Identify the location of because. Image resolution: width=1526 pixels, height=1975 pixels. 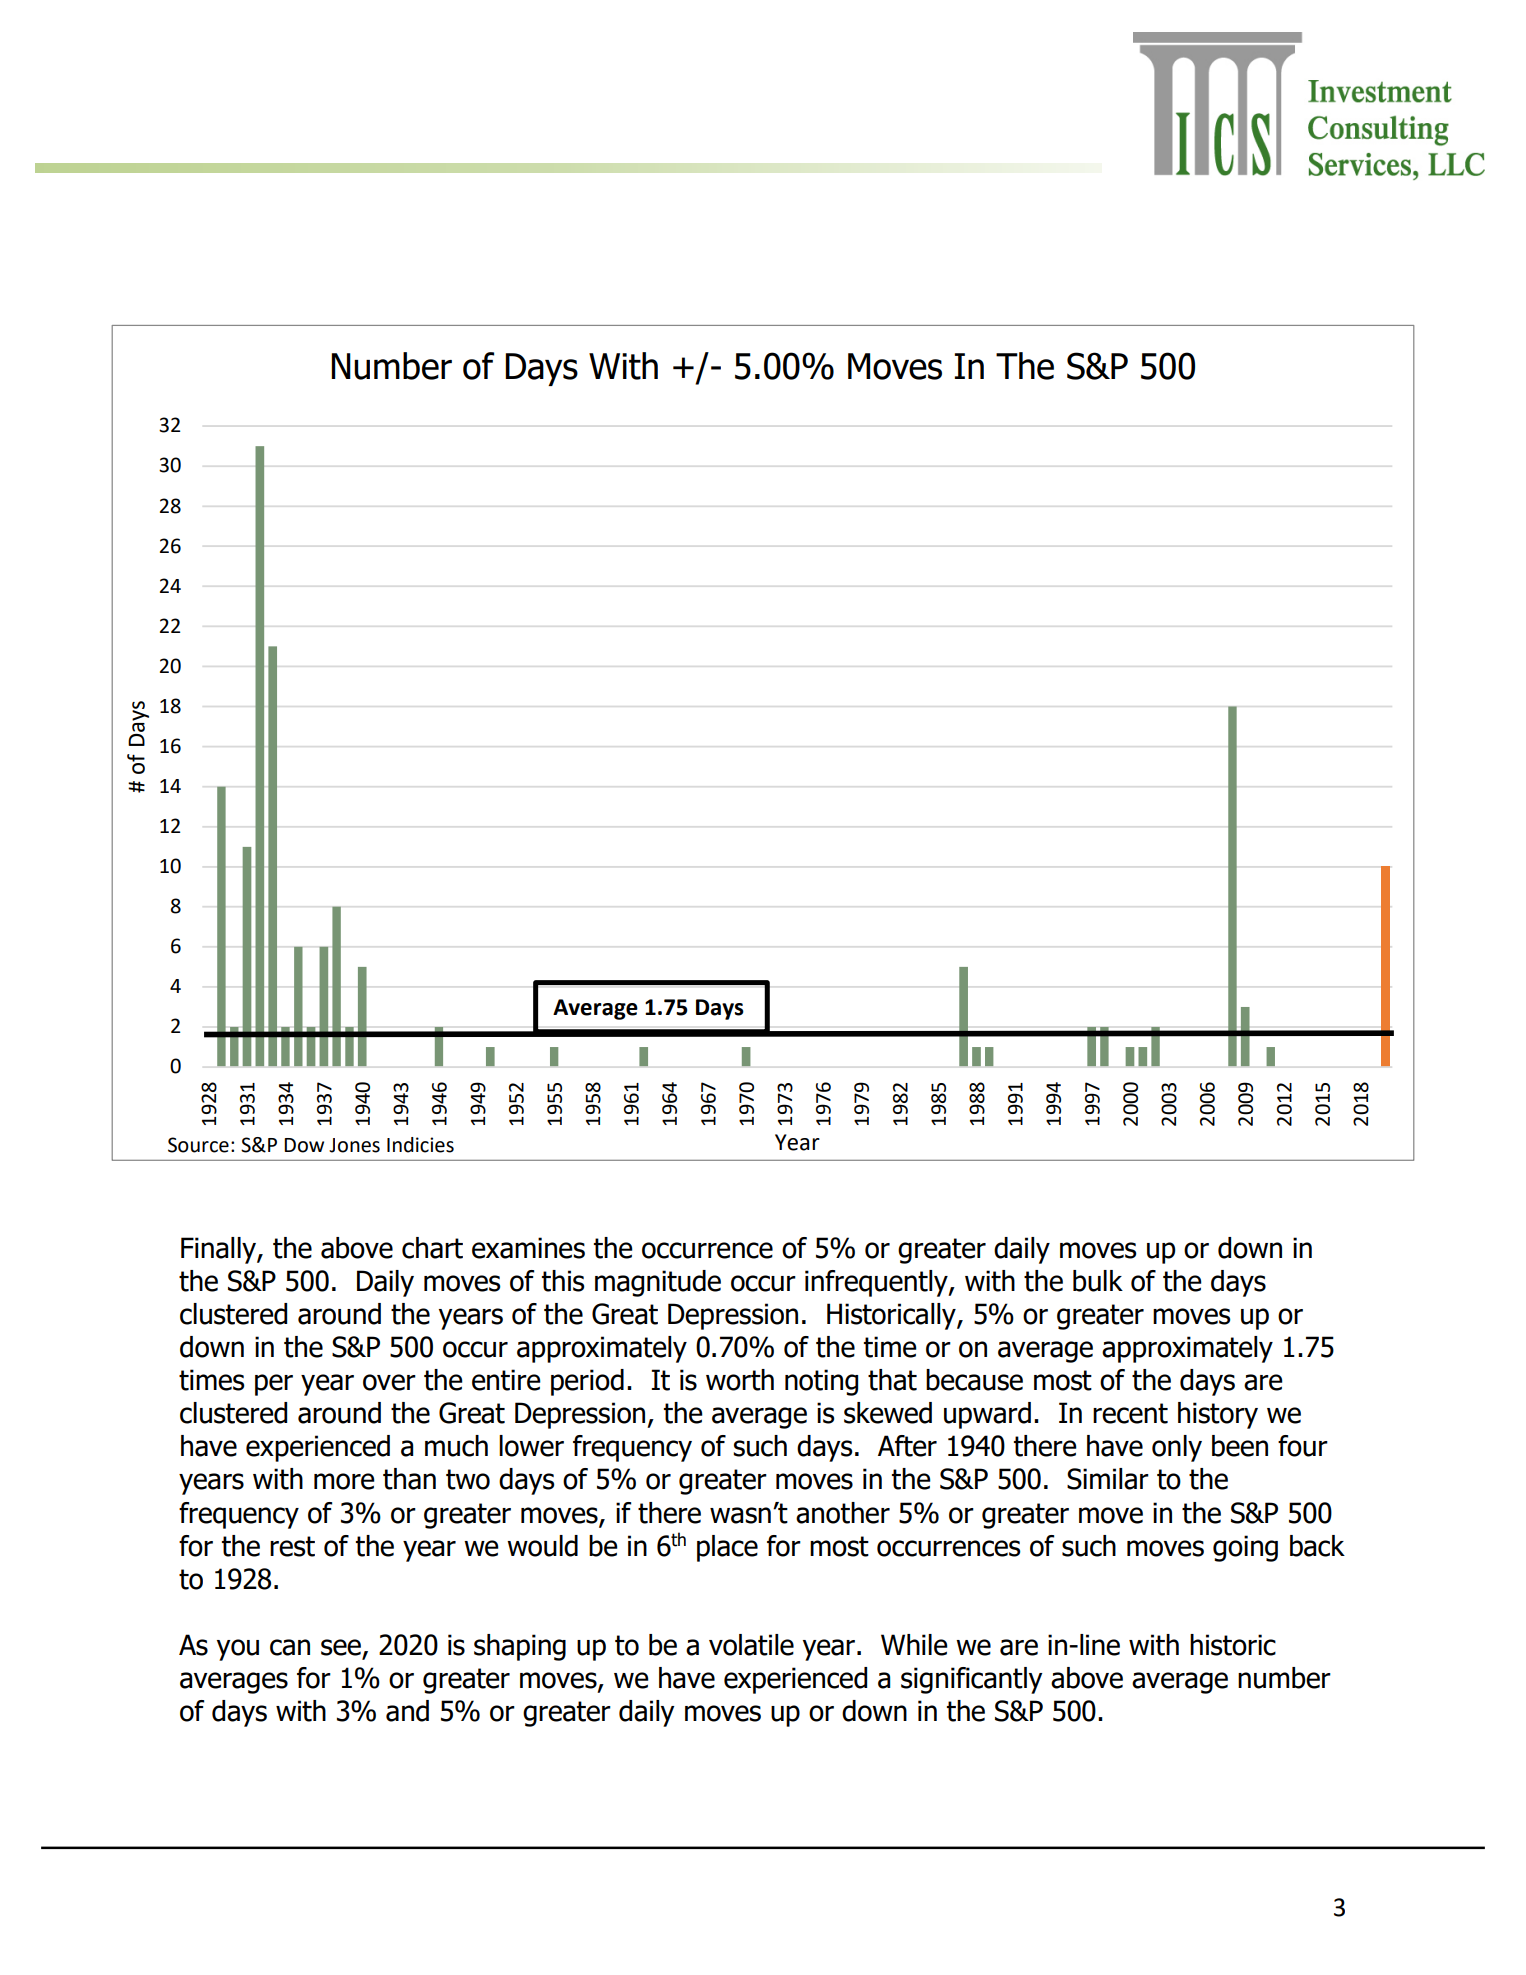
(974, 1380).
